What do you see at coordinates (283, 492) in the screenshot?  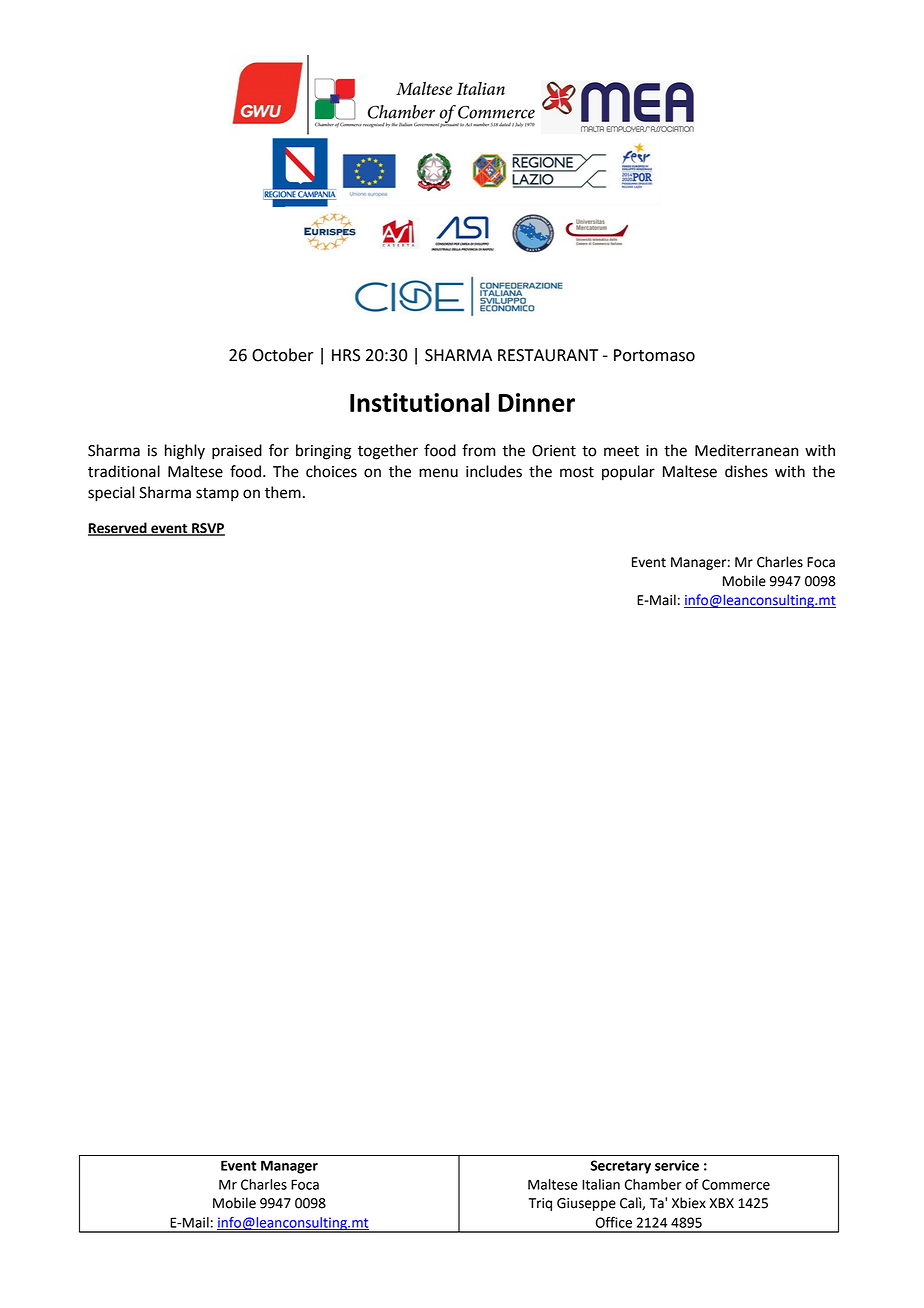 I see `them` at bounding box center [283, 492].
